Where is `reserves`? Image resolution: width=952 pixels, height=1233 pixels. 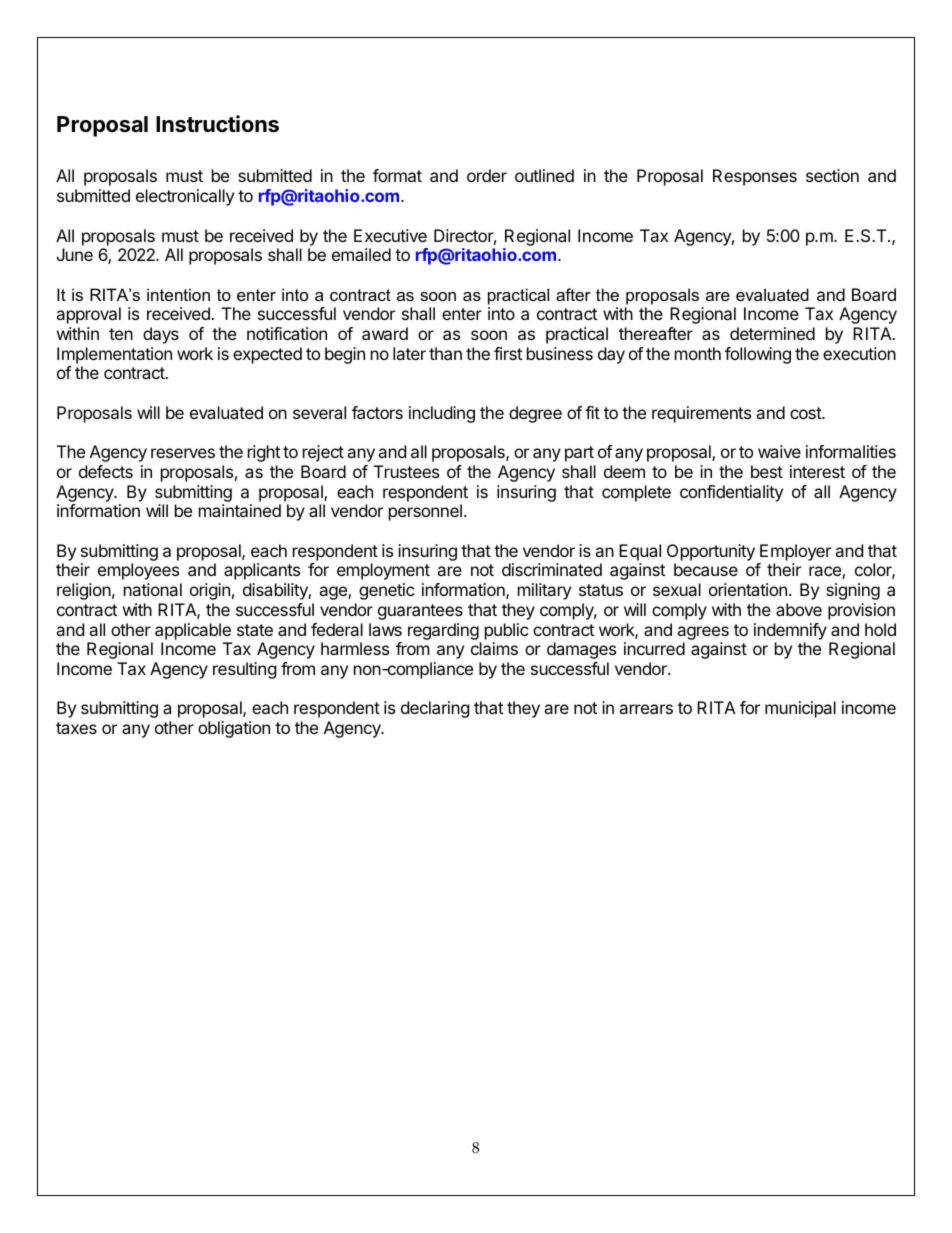 reserves is located at coordinates (183, 453).
